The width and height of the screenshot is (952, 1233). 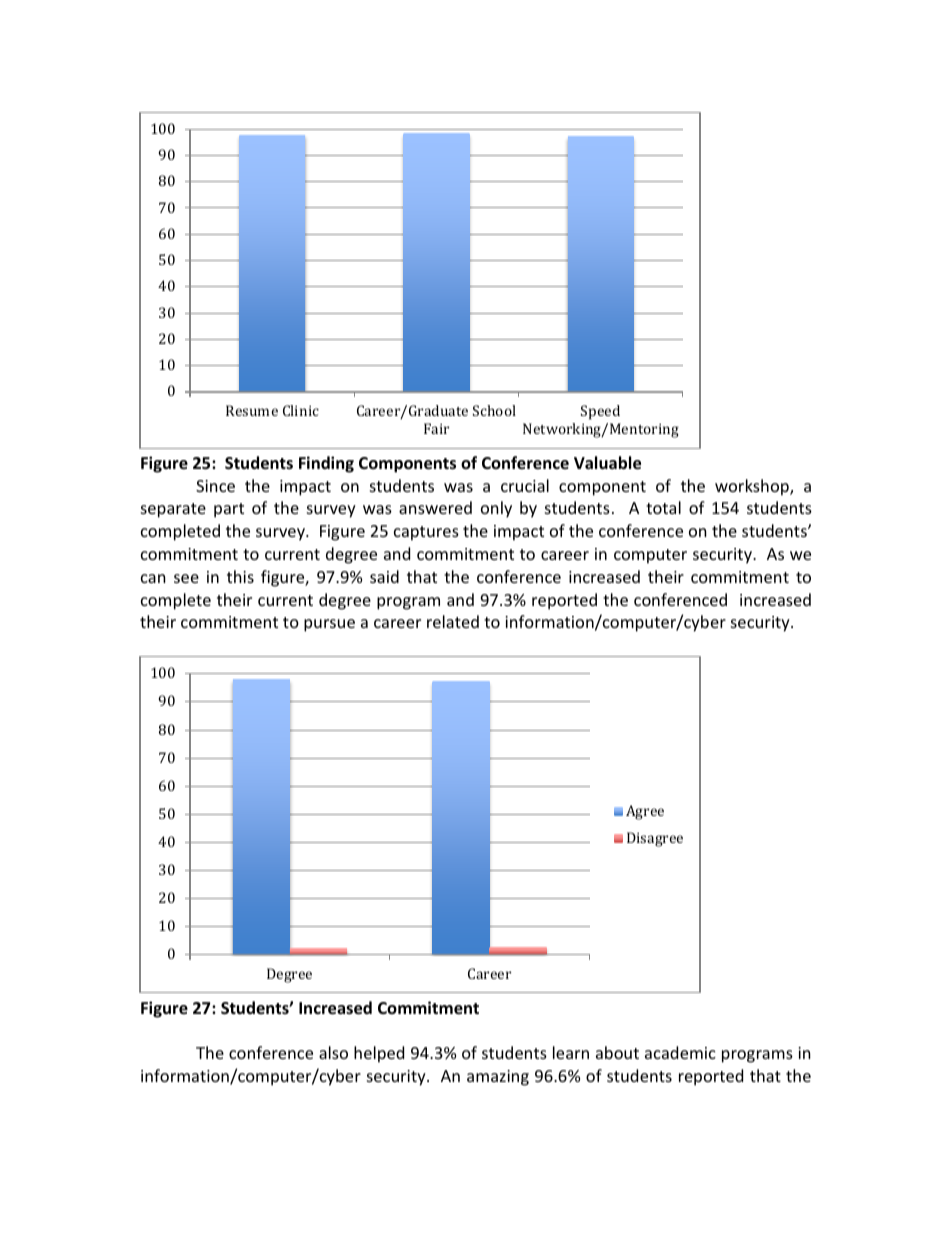 What do you see at coordinates (240, 576) in the screenshot?
I see `this` at bounding box center [240, 576].
